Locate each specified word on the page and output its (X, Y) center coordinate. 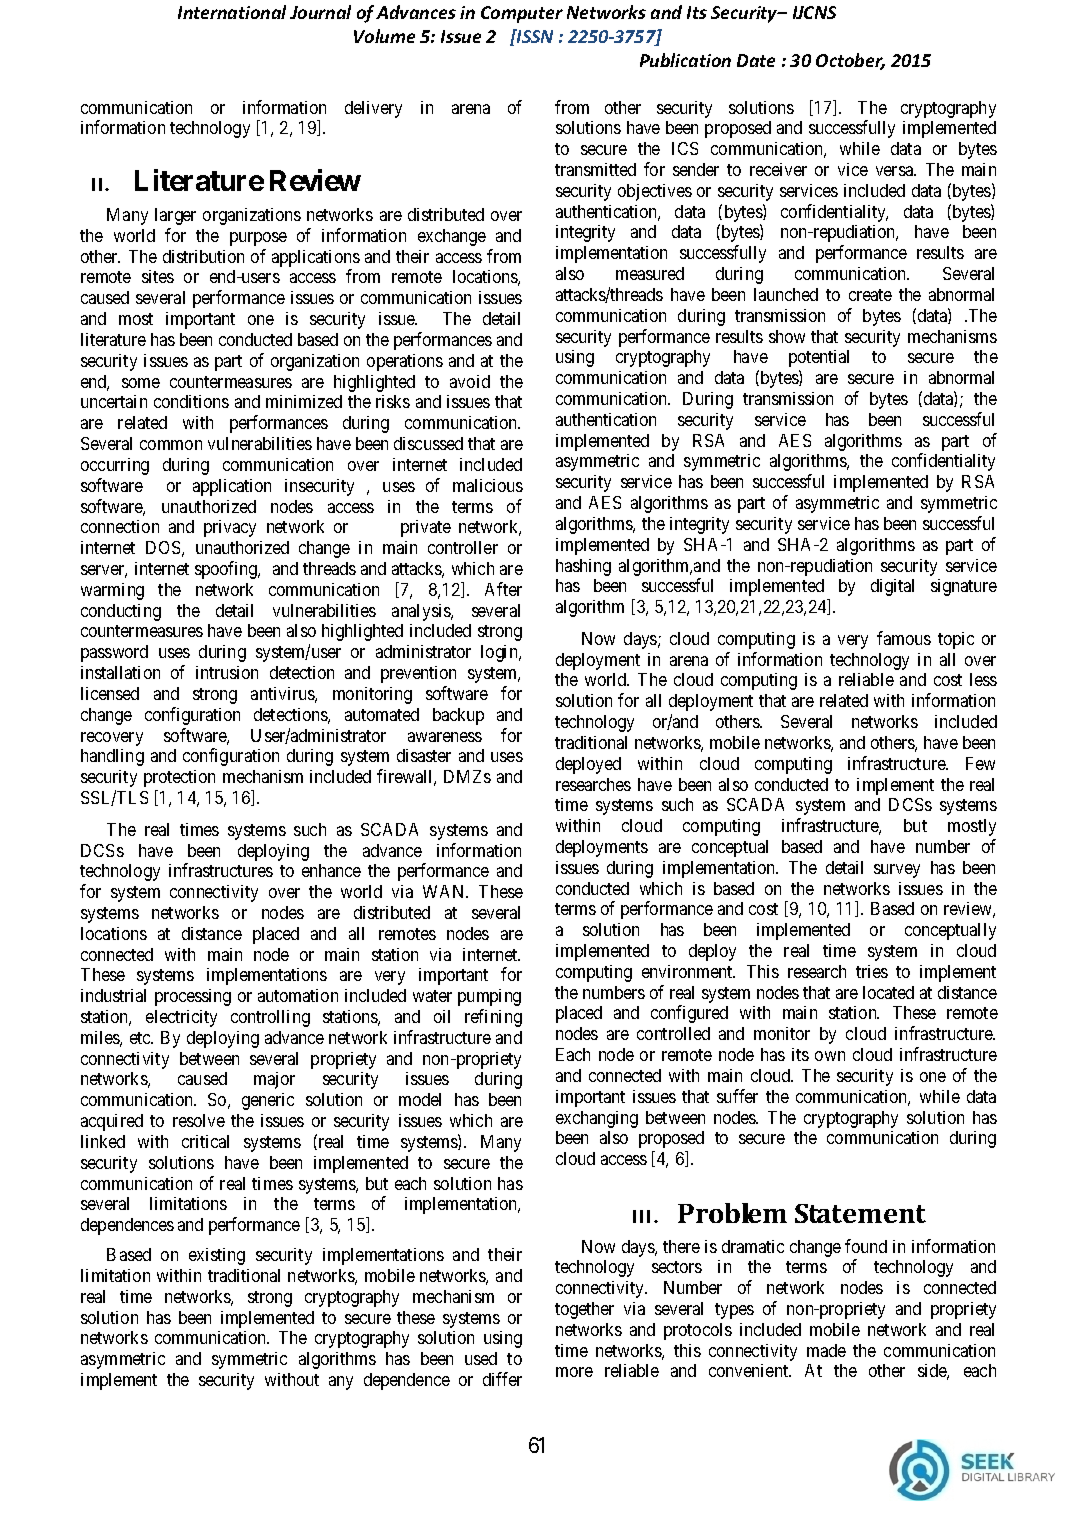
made (826, 1350)
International (232, 12)
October (850, 61)
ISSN (534, 36)
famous (904, 638)
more (574, 1372)
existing (217, 1256)
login (500, 653)
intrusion (227, 672)
